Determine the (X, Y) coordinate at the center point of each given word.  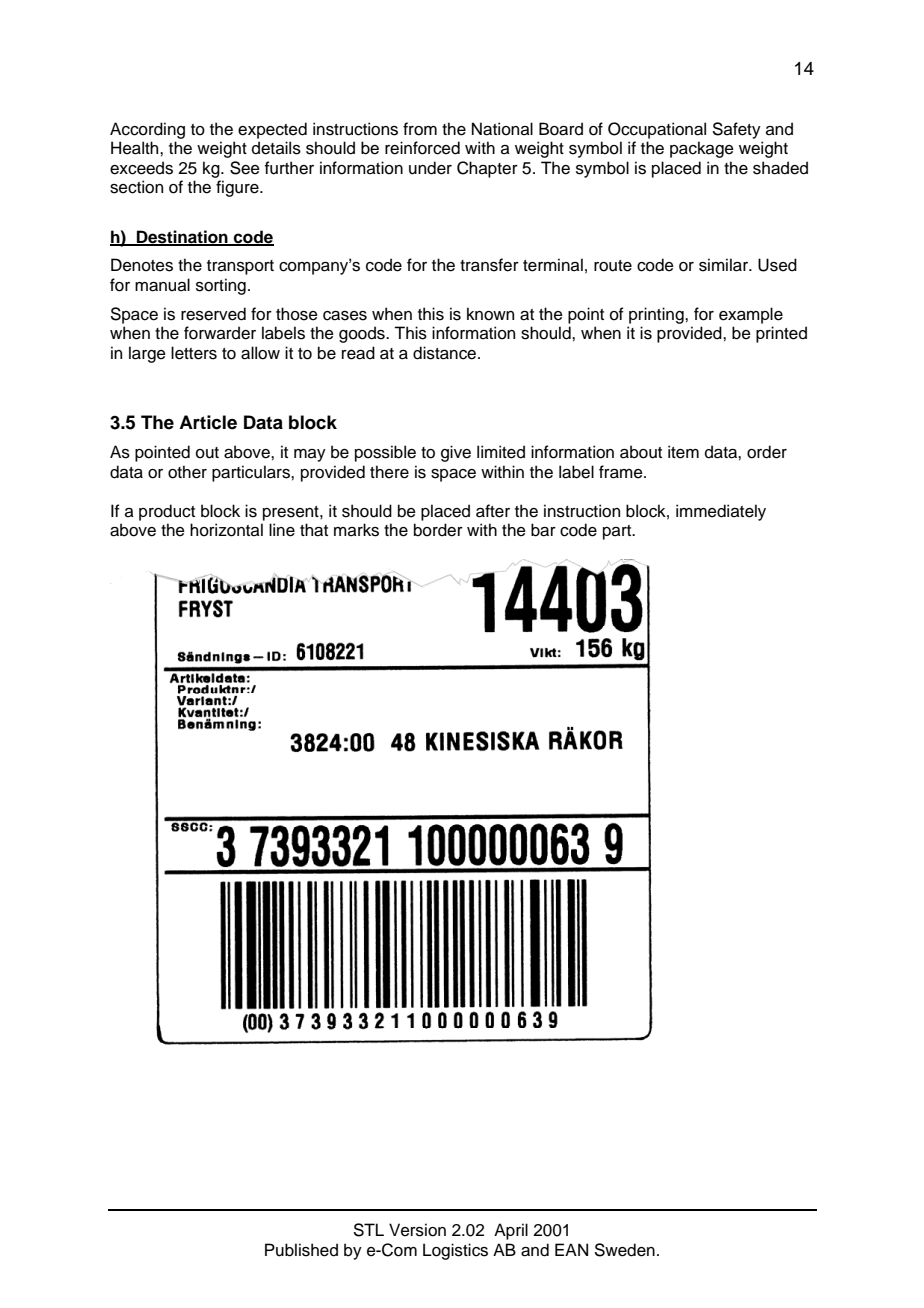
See (245, 168)
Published (301, 1250)
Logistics (455, 1251)
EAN (571, 1249)
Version (417, 1230)
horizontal (226, 530)
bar (543, 530)
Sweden (625, 1250)
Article (208, 422)
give (456, 453)
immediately (721, 512)
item (683, 452)
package (702, 149)
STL (369, 1230)
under (430, 168)
